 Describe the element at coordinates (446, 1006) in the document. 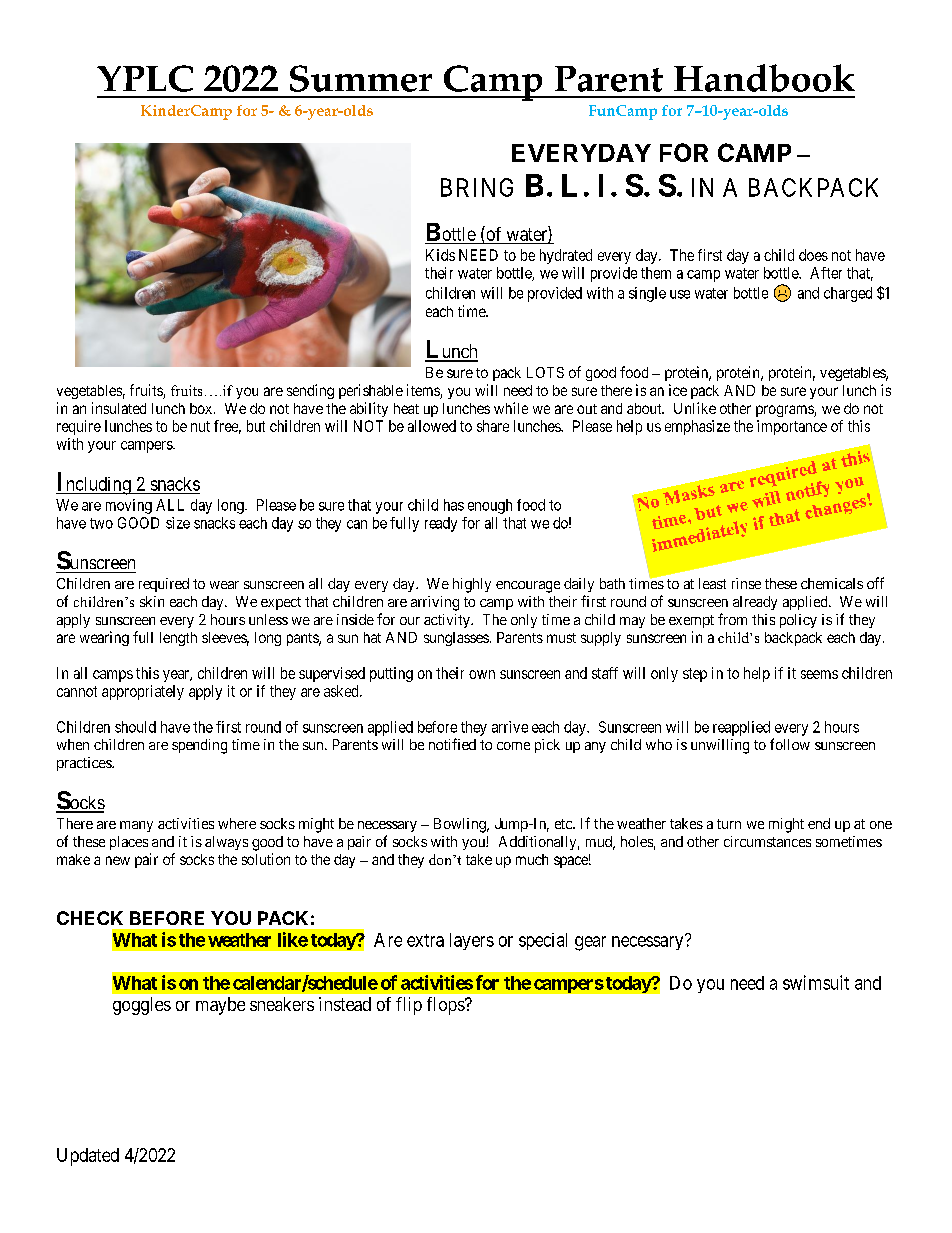

I see `flops` at that location.
